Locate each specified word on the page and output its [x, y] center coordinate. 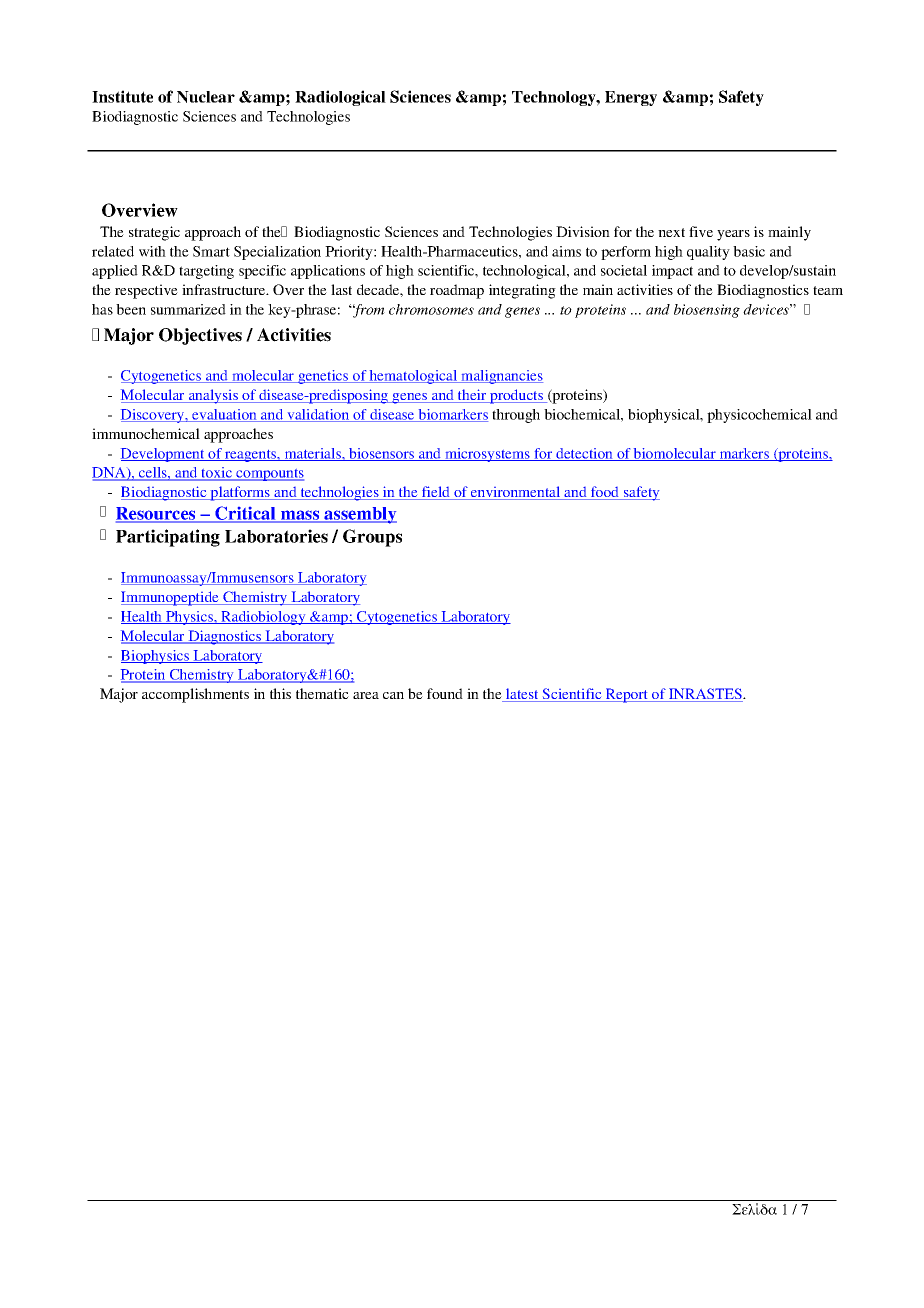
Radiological [340, 98]
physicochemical [759, 416]
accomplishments [195, 695]
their [472, 396]
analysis [213, 396]
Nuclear [206, 97]
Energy [631, 98]
